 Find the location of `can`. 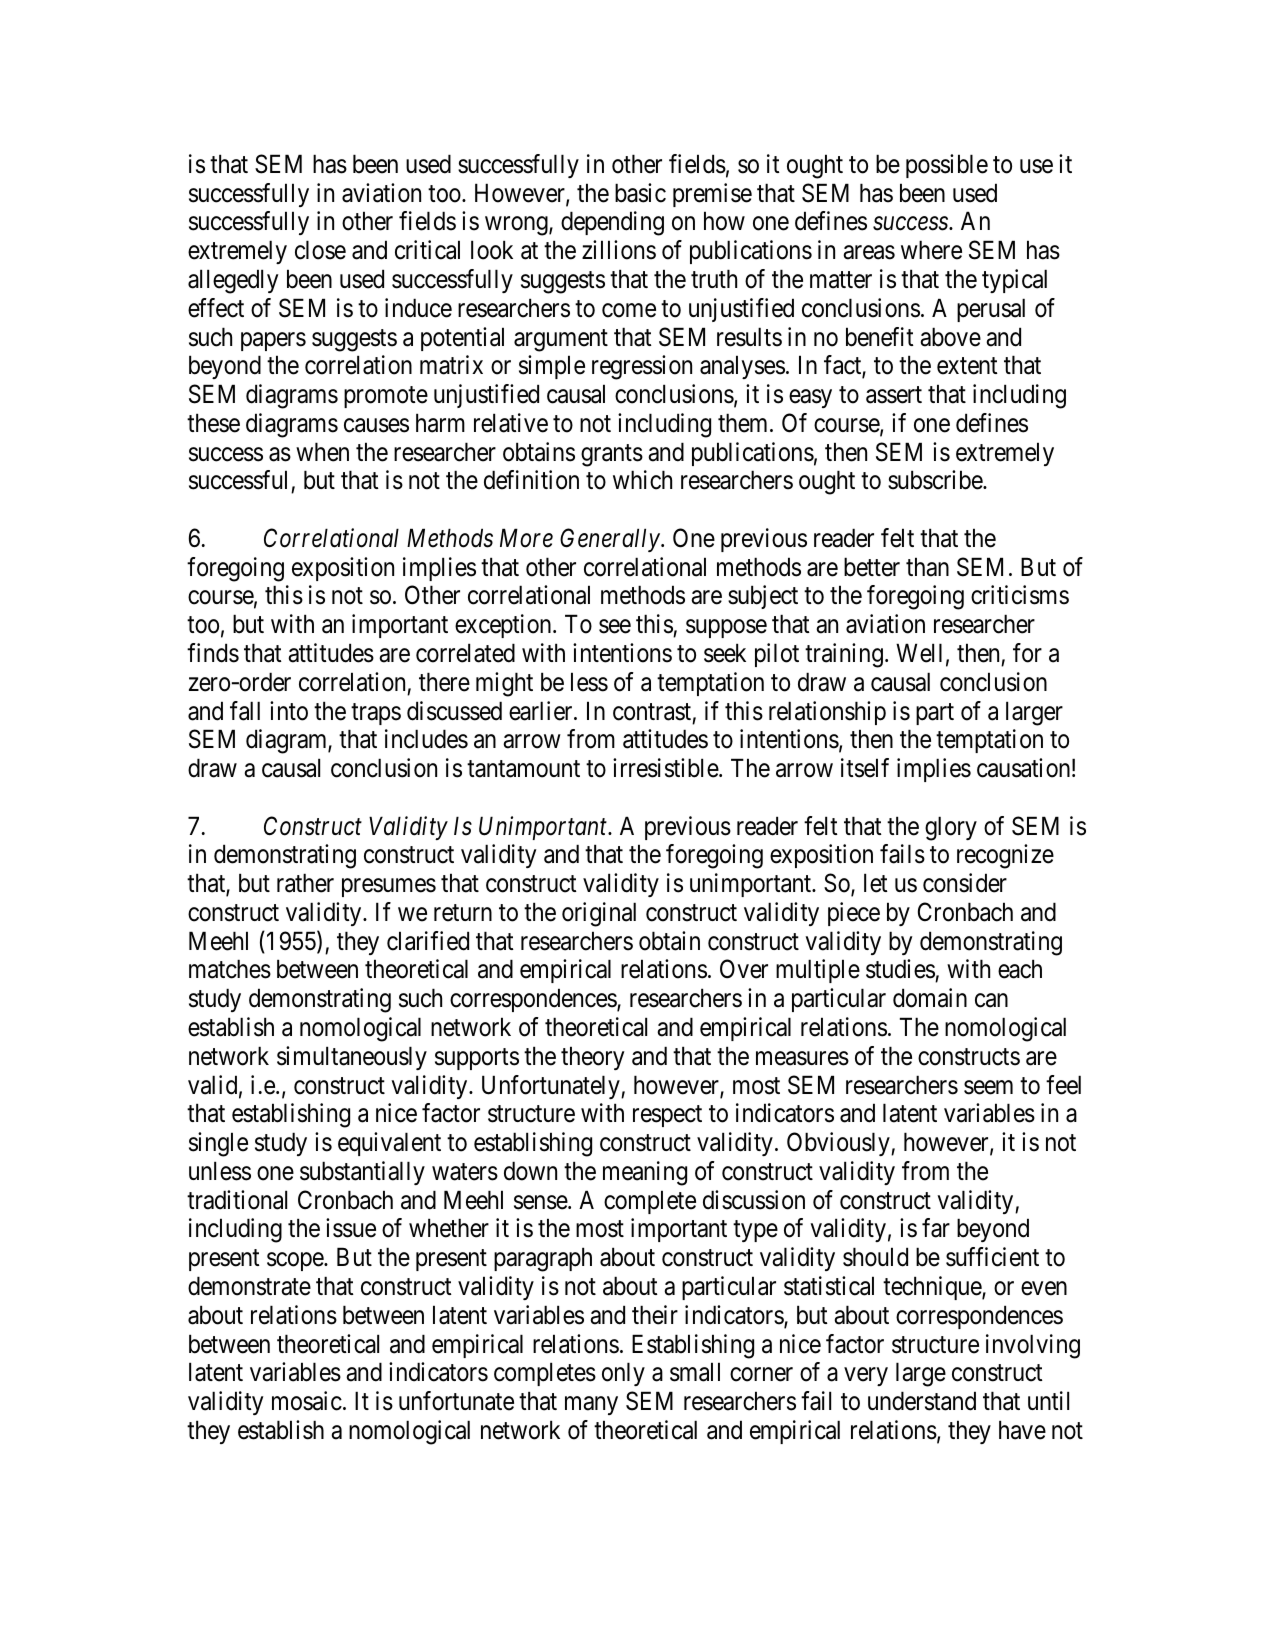

can is located at coordinates (991, 1001).
